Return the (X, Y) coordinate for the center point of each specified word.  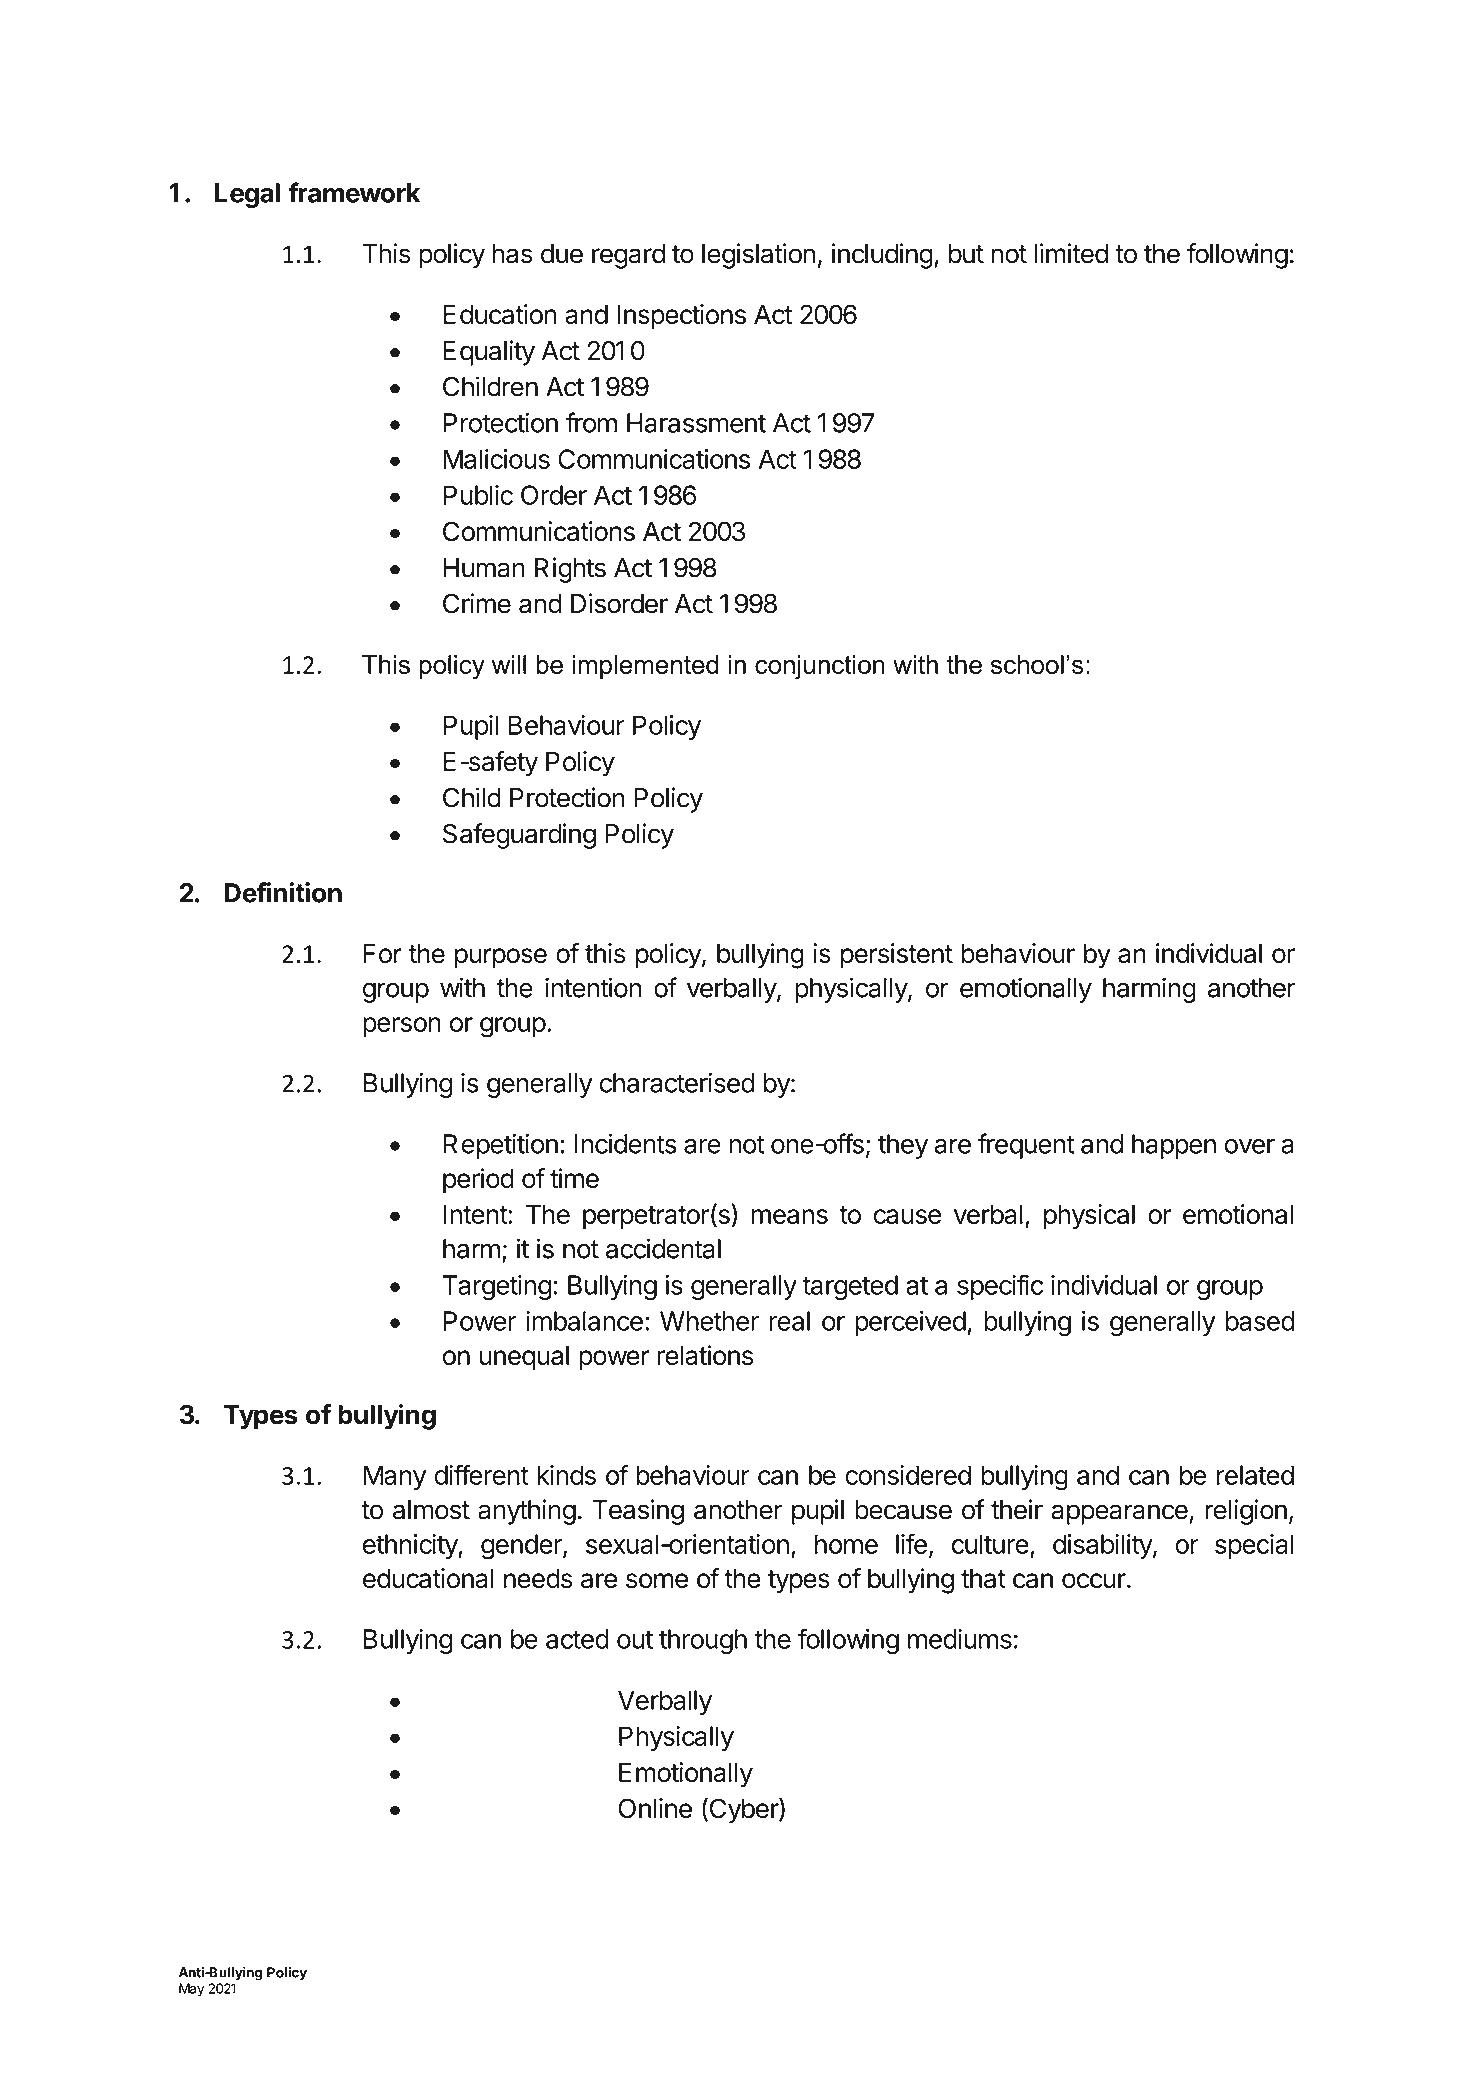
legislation (759, 256)
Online (655, 1808)
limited (1071, 253)
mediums (960, 1639)
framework (354, 192)
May (191, 1990)
